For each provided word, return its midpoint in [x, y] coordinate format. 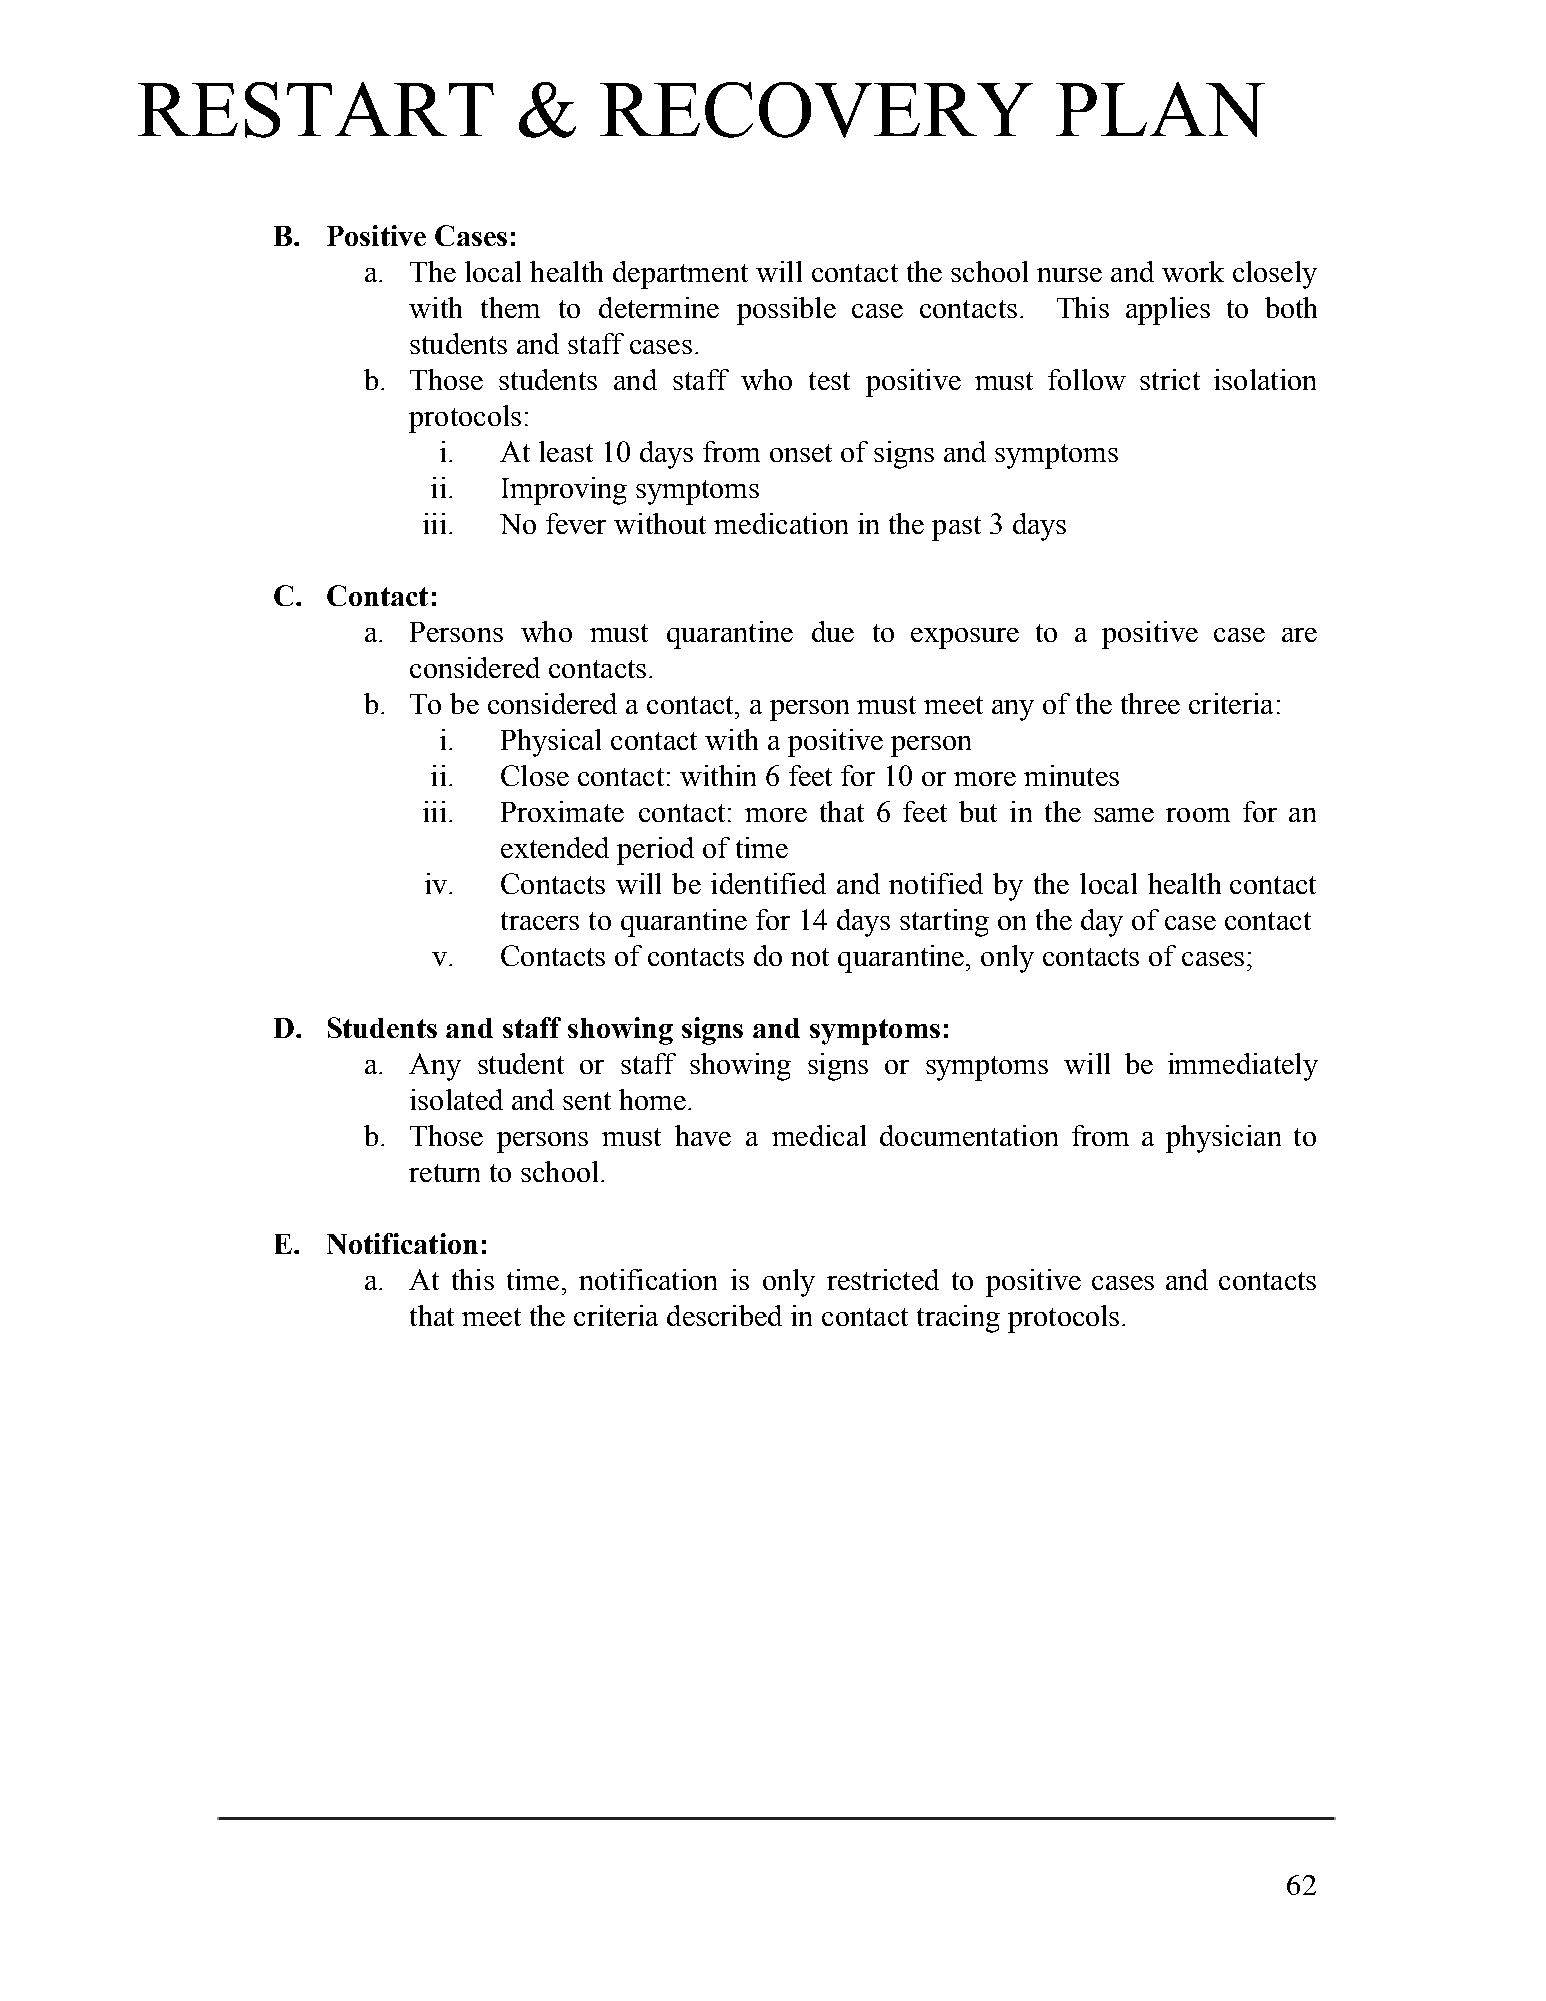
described [724, 1315]
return [444, 1173]
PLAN [1160, 109]
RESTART [316, 110]
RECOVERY [816, 110]
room [1198, 815]
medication [781, 523]
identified [768, 883]
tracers [540, 921]
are [1299, 635]
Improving [564, 491]
